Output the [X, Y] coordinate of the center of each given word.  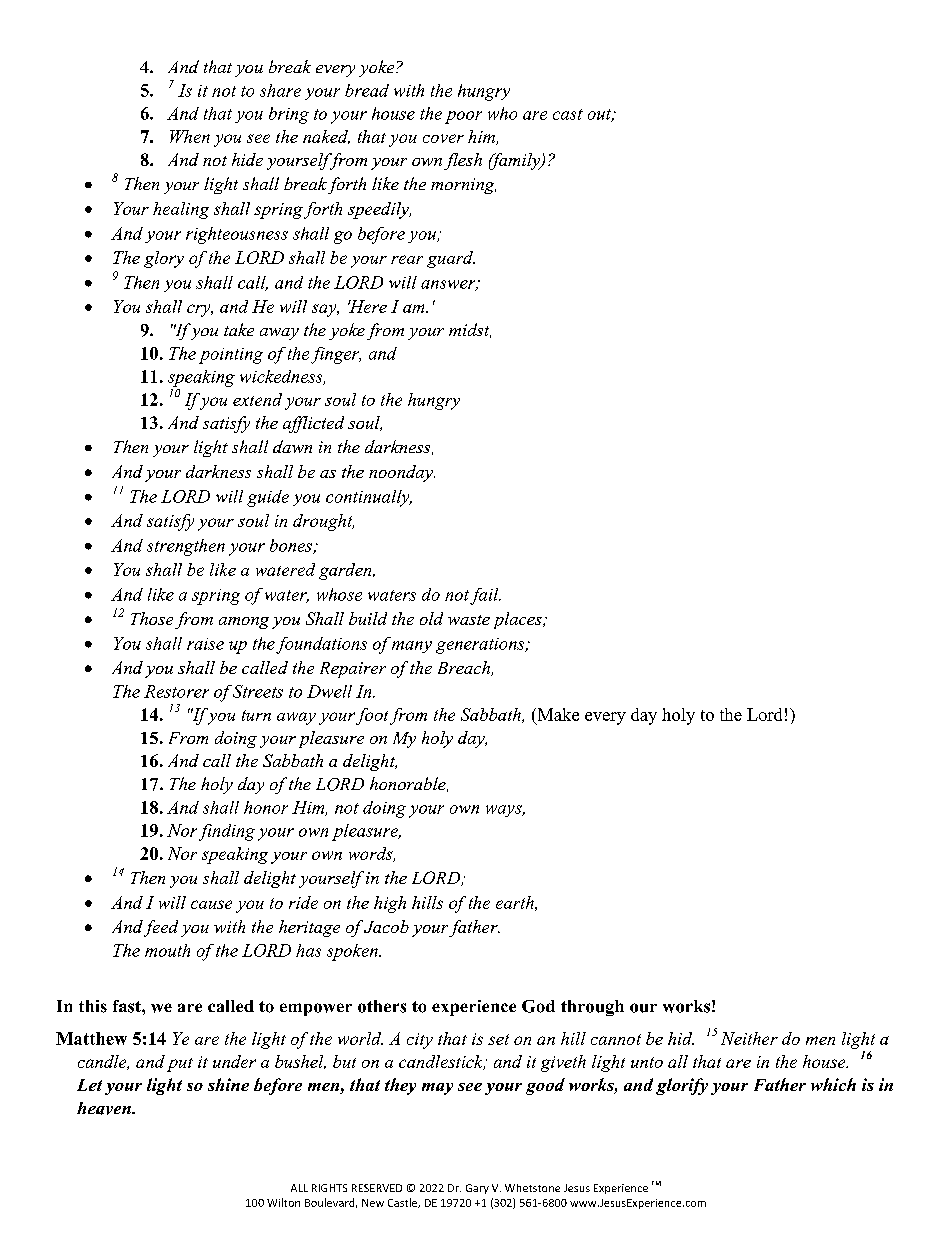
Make [557, 714]
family [516, 161]
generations [481, 646]
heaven [105, 1108]
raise [205, 644]
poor [463, 117]
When [190, 136]
